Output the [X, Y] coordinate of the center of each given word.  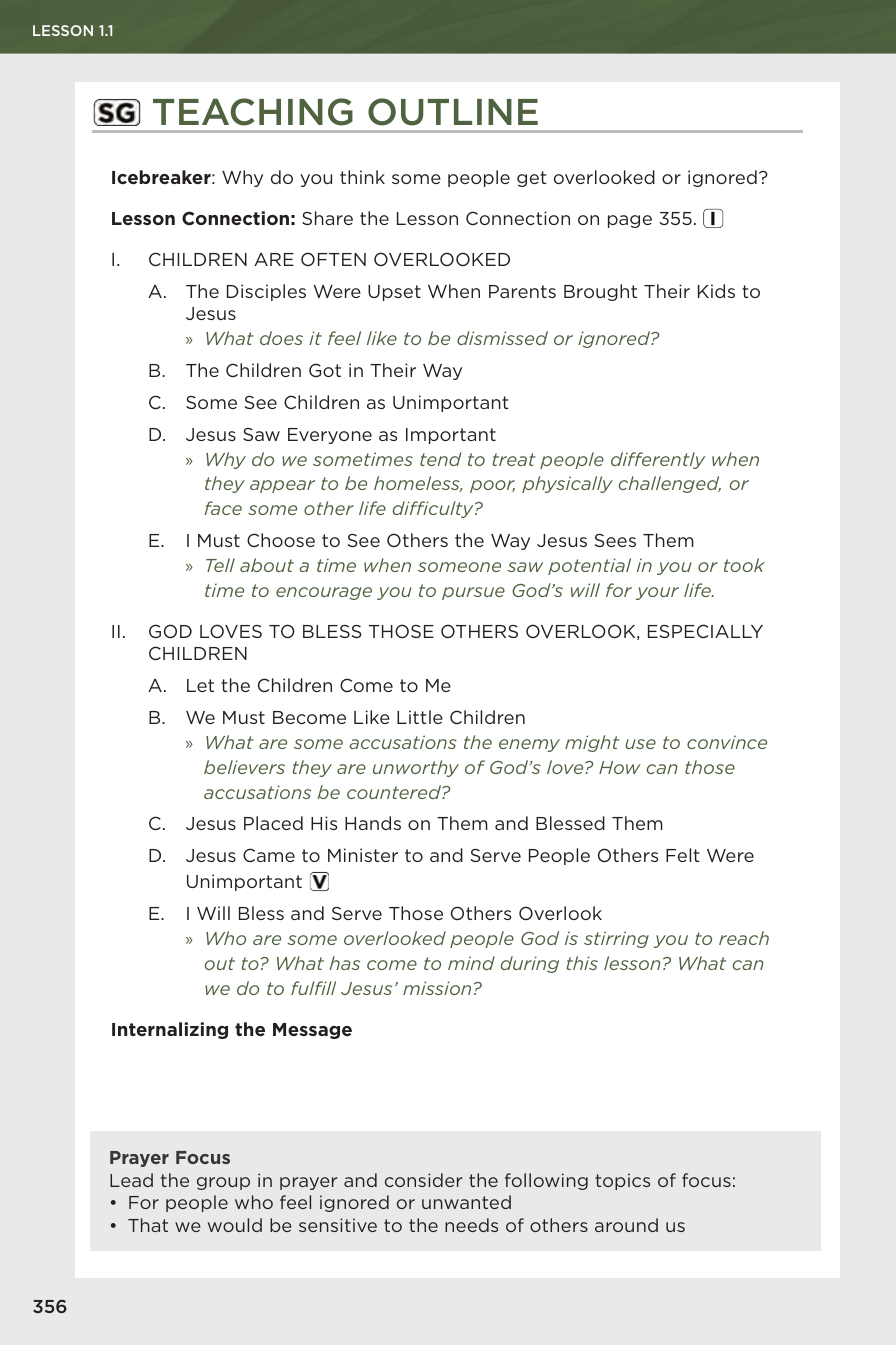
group [223, 1183]
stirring [616, 939]
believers [244, 767]
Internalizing [170, 1030]
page [630, 221]
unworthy [416, 768]
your [657, 593]
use [640, 744]
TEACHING [253, 112]
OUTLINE [453, 112]
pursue [473, 593]
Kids [716, 291]
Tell [220, 565]
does [281, 338]
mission [437, 988]
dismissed [502, 338]
